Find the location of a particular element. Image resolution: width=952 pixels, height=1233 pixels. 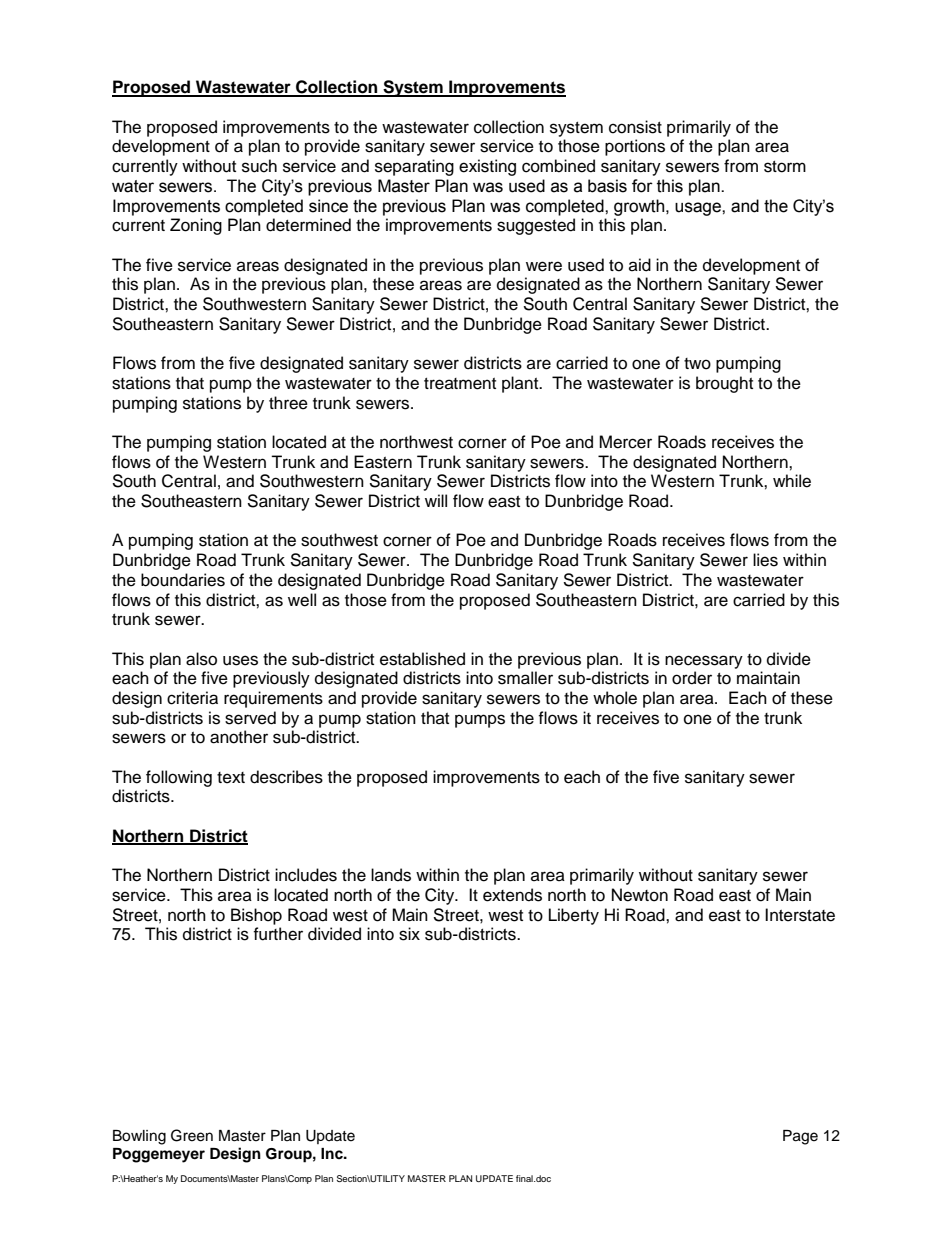

further is located at coordinates (278, 934).
